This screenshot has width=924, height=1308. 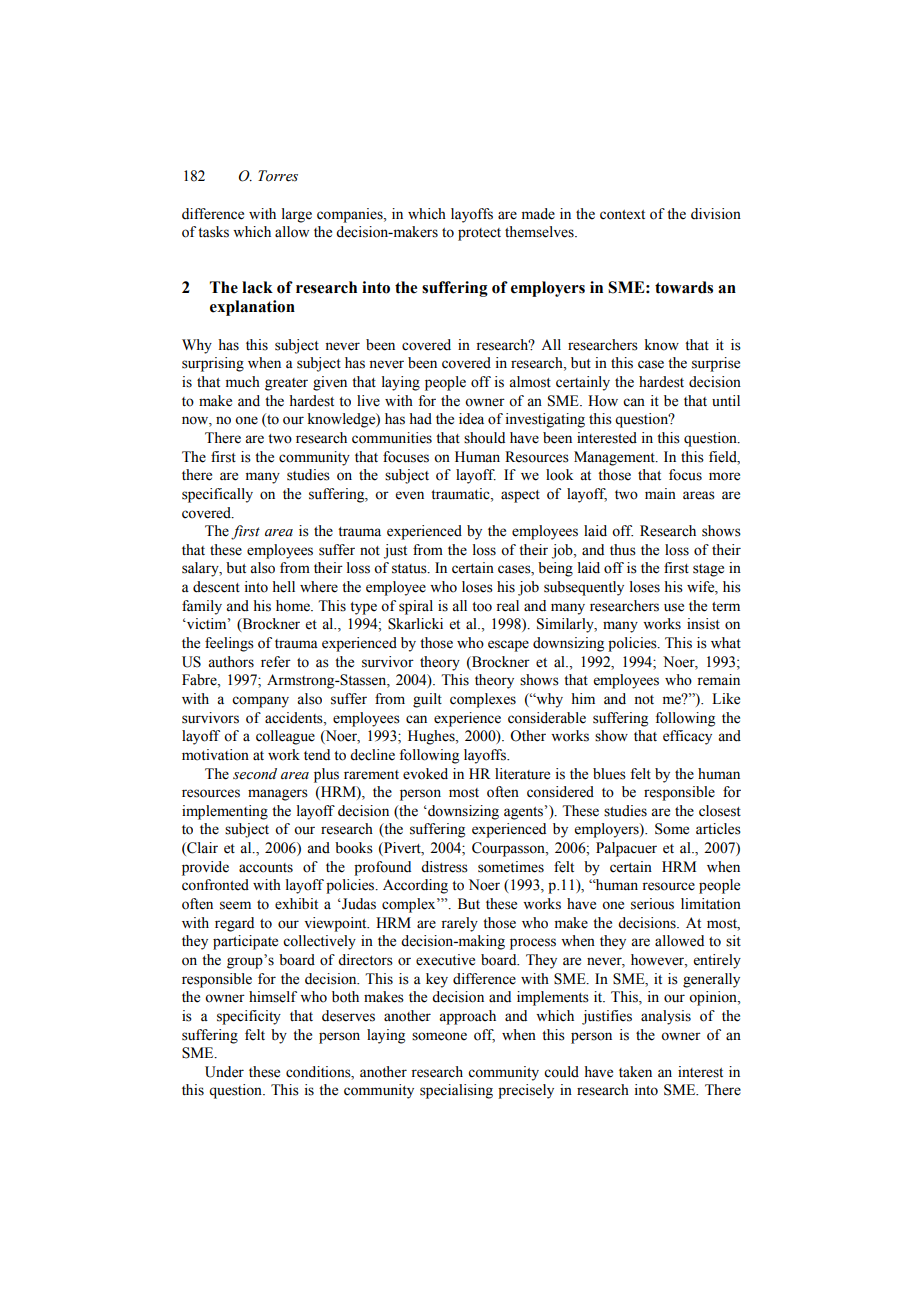 What do you see at coordinates (471, 419) in the screenshot?
I see `idea` at bounding box center [471, 419].
